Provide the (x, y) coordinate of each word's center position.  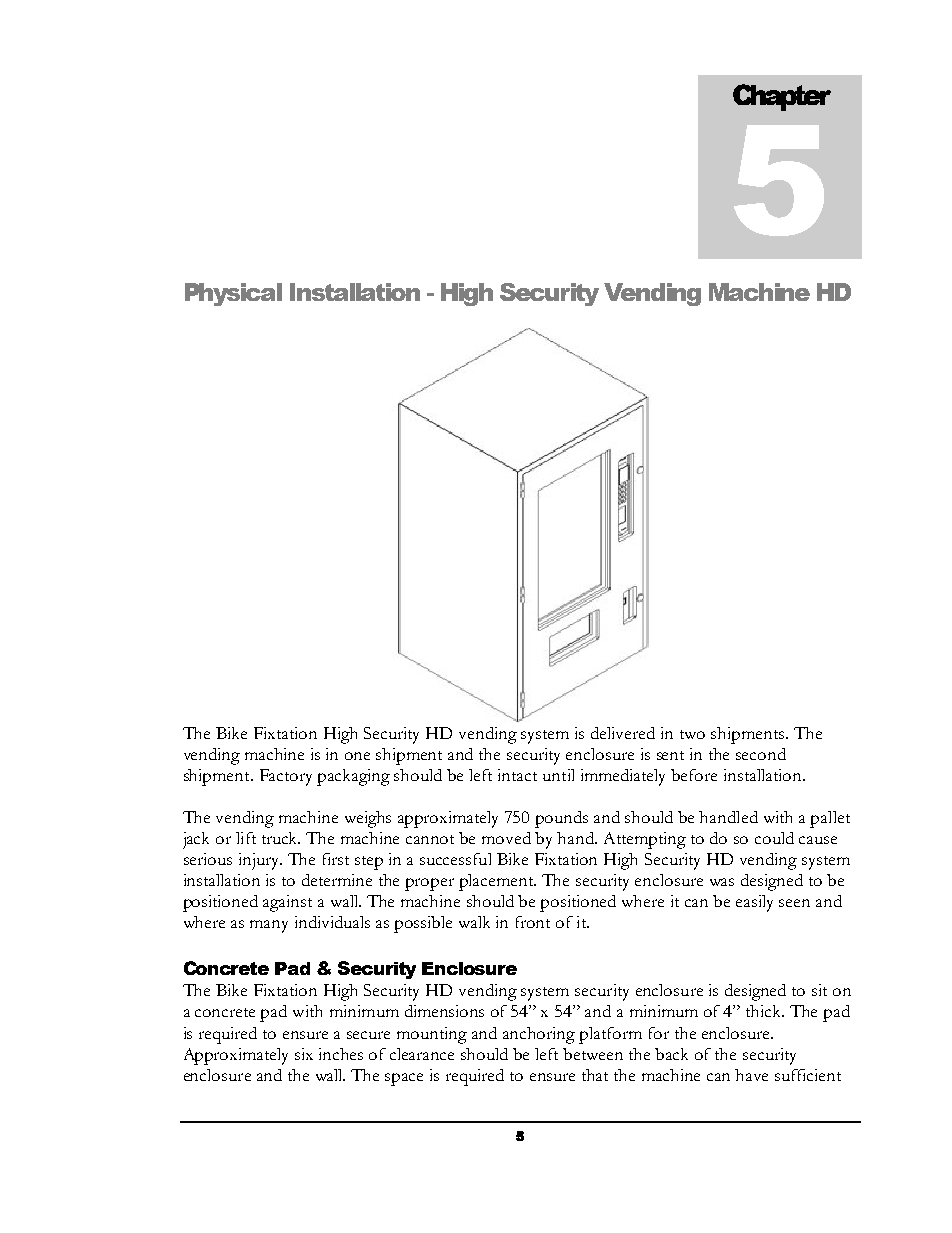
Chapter (782, 97)
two (692, 734)
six (304, 1054)
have (751, 1075)
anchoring (539, 1035)
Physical (233, 294)
